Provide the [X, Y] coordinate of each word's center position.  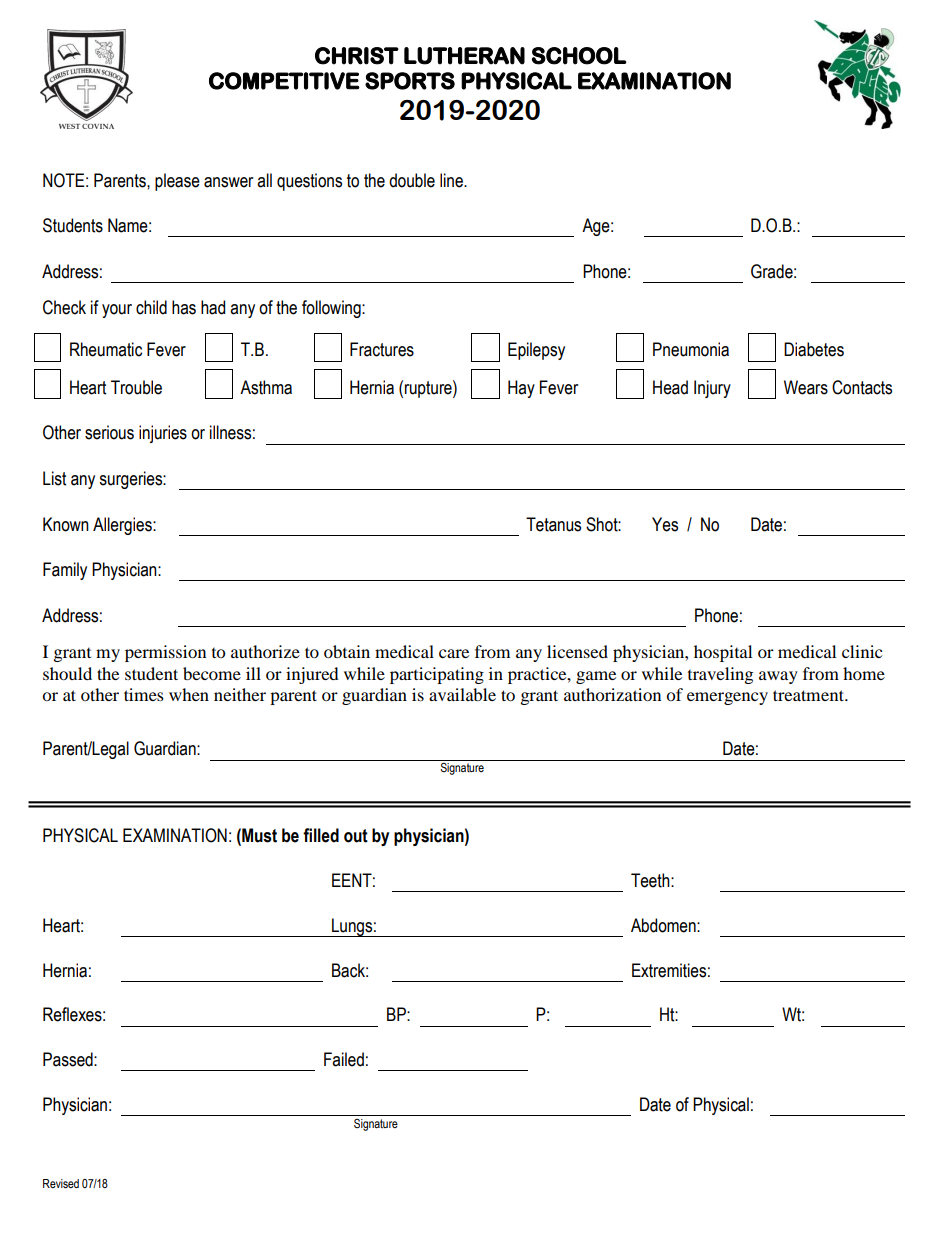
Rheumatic [106, 349]
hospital [723, 653]
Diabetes [814, 349]
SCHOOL [579, 56]
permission [165, 653]
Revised [61, 1184]
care [454, 653]
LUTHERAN [464, 56]
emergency [727, 698]
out [356, 836]
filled [321, 835]
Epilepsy [536, 351]
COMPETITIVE [284, 81]
